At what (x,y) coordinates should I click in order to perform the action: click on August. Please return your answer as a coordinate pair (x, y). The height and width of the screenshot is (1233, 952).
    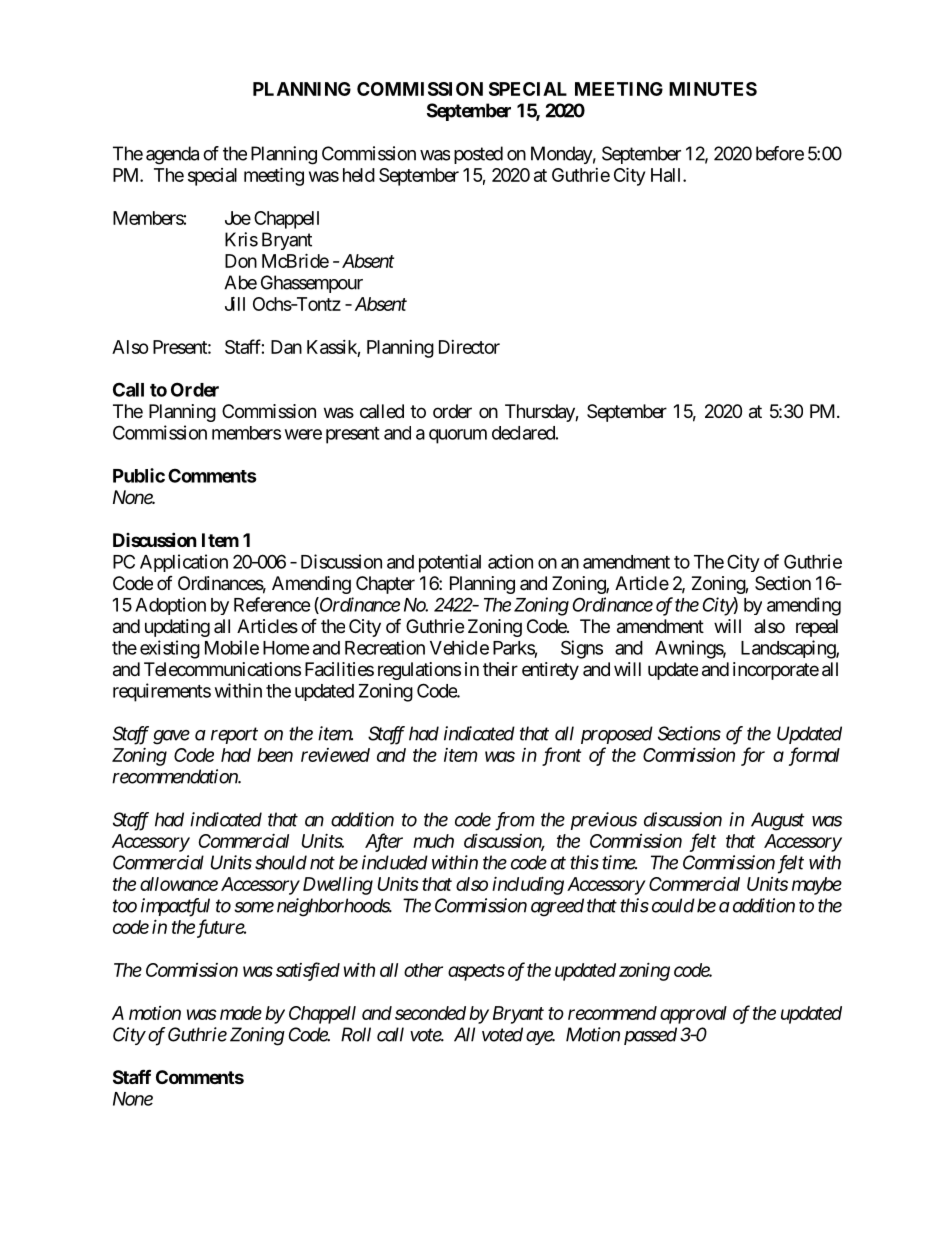
    Looking at the image, I should click on (778, 821).
